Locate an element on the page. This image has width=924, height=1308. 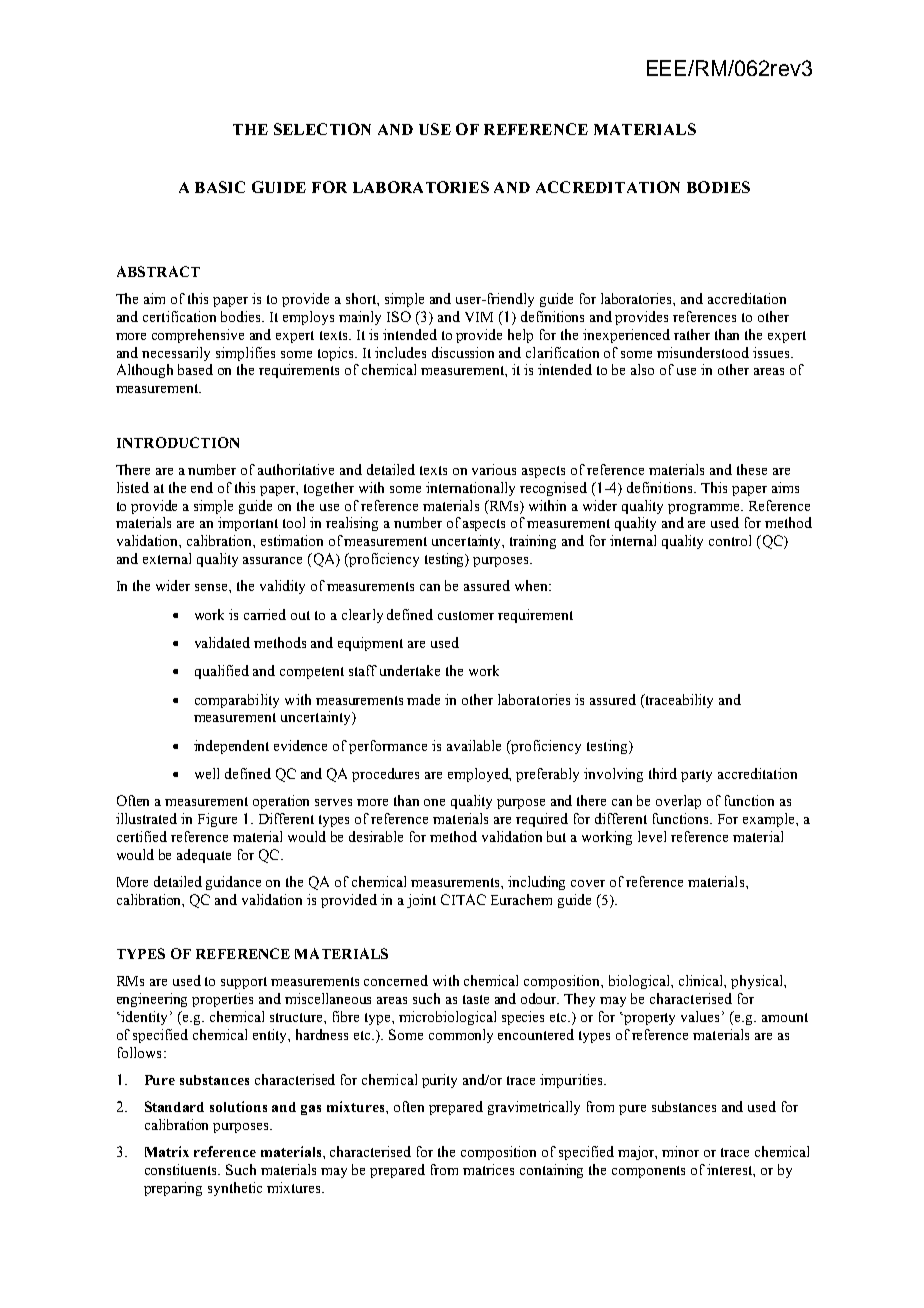
BASIC is located at coordinates (220, 187).
